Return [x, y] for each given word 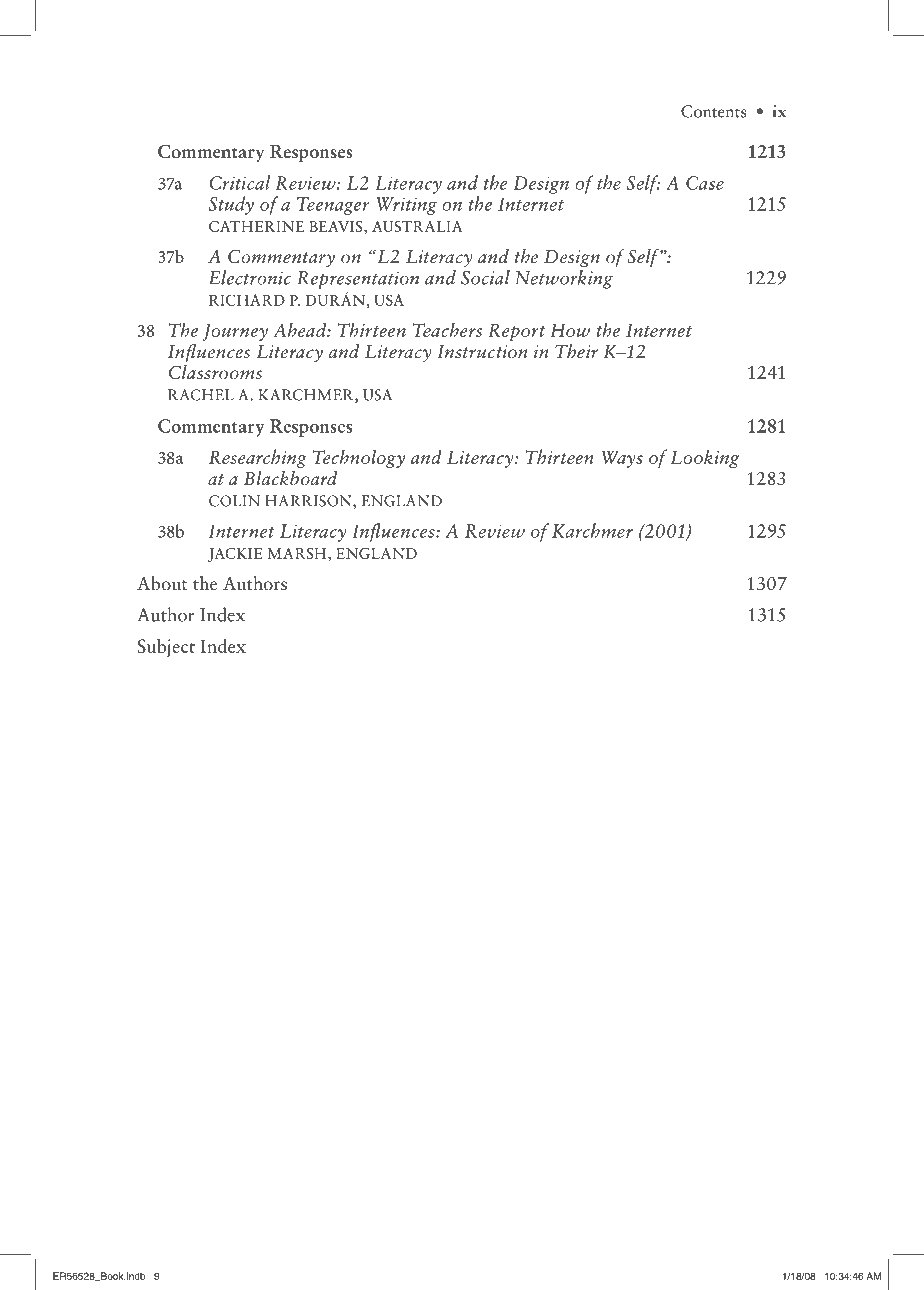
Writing [406, 206]
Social [485, 277]
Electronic [250, 277]
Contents [714, 111]
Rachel [201, 395]
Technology [359, 458]
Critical [240, 182]
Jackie [235, 555]
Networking [564, 279]
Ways [622, 459]
